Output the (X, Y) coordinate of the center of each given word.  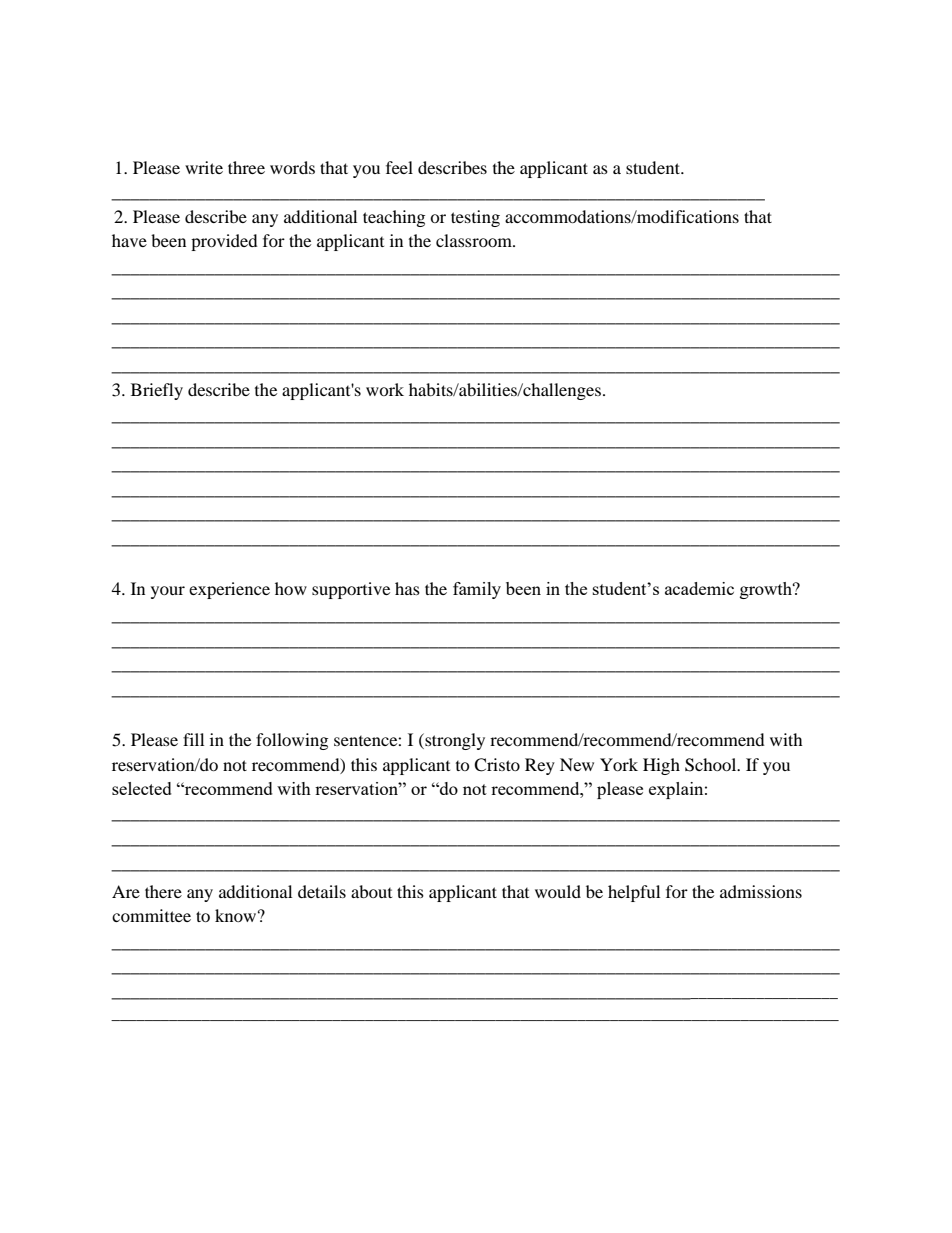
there (163, 891)
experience (229, 590)
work (385, 389)
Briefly (157, 391)
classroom (475, 240)
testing (475, 218)
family (477, 590)
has (407, 588)
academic (699, 588)
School (712, 765)
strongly (454, 741)
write (204, 167)
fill (193, 739)
